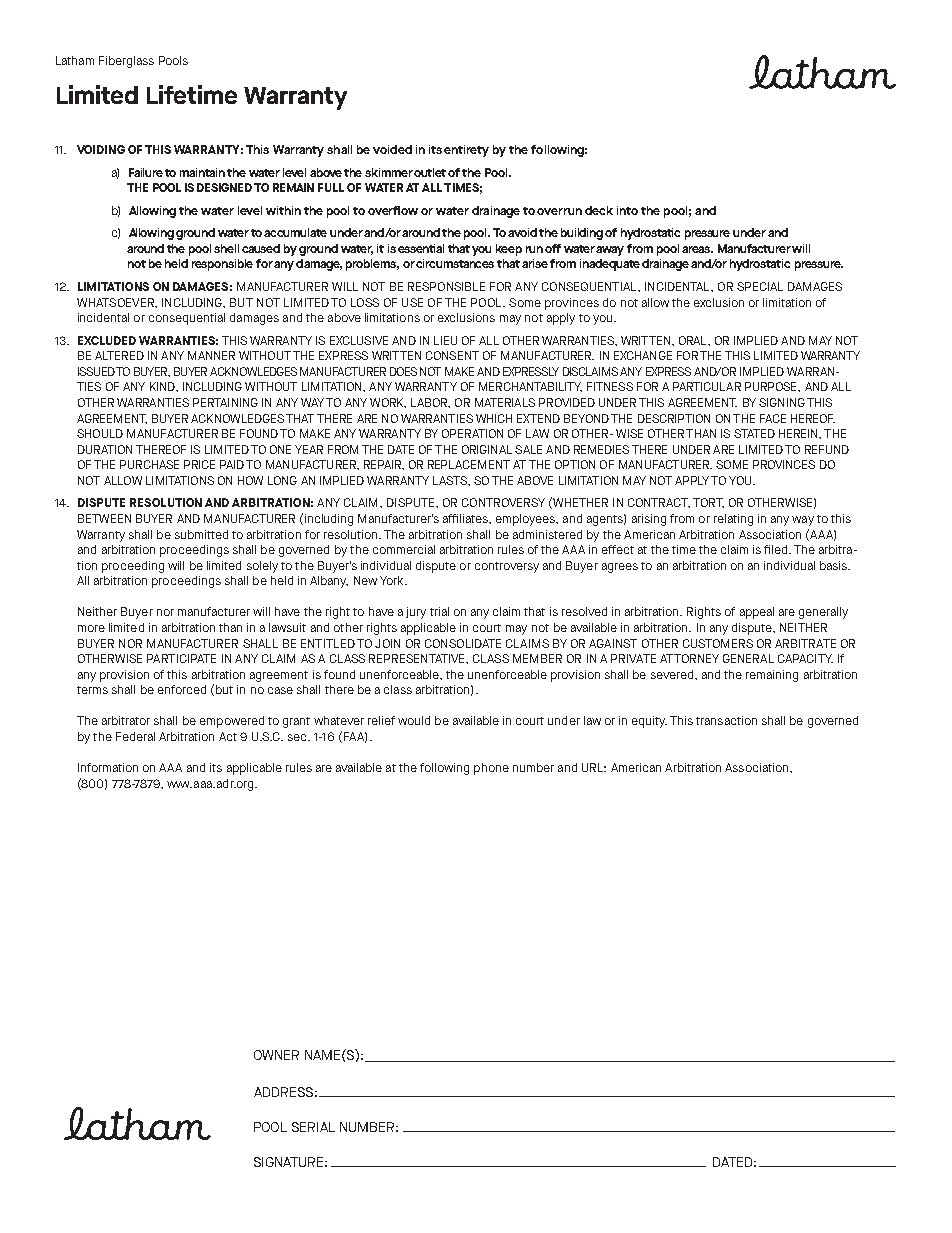 This image has height=1233, width=952. I want to click on ADDRESS, so click(283, 1092).
